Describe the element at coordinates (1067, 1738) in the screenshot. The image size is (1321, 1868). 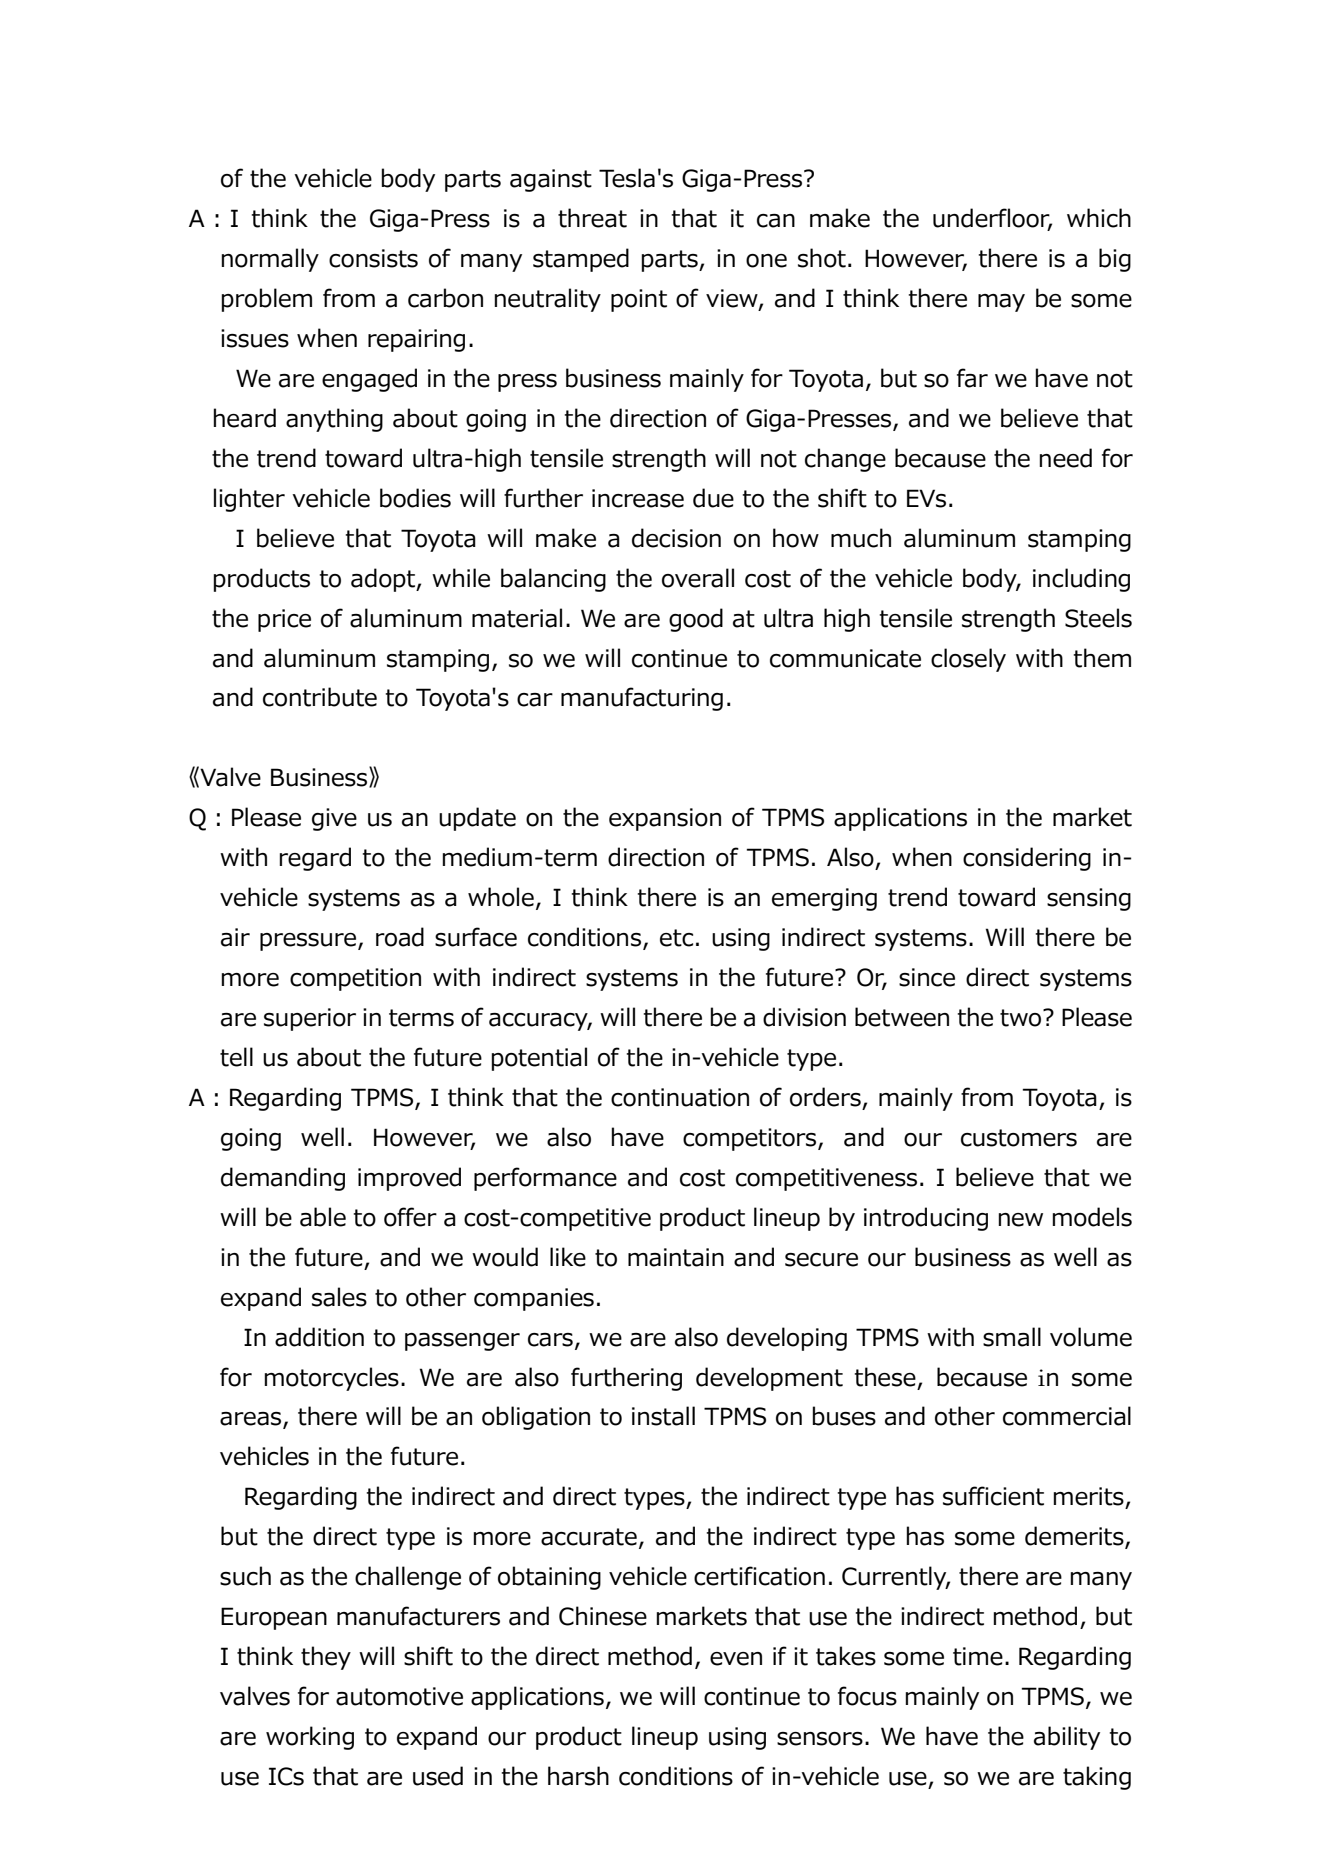
I see `ability` at that location.
